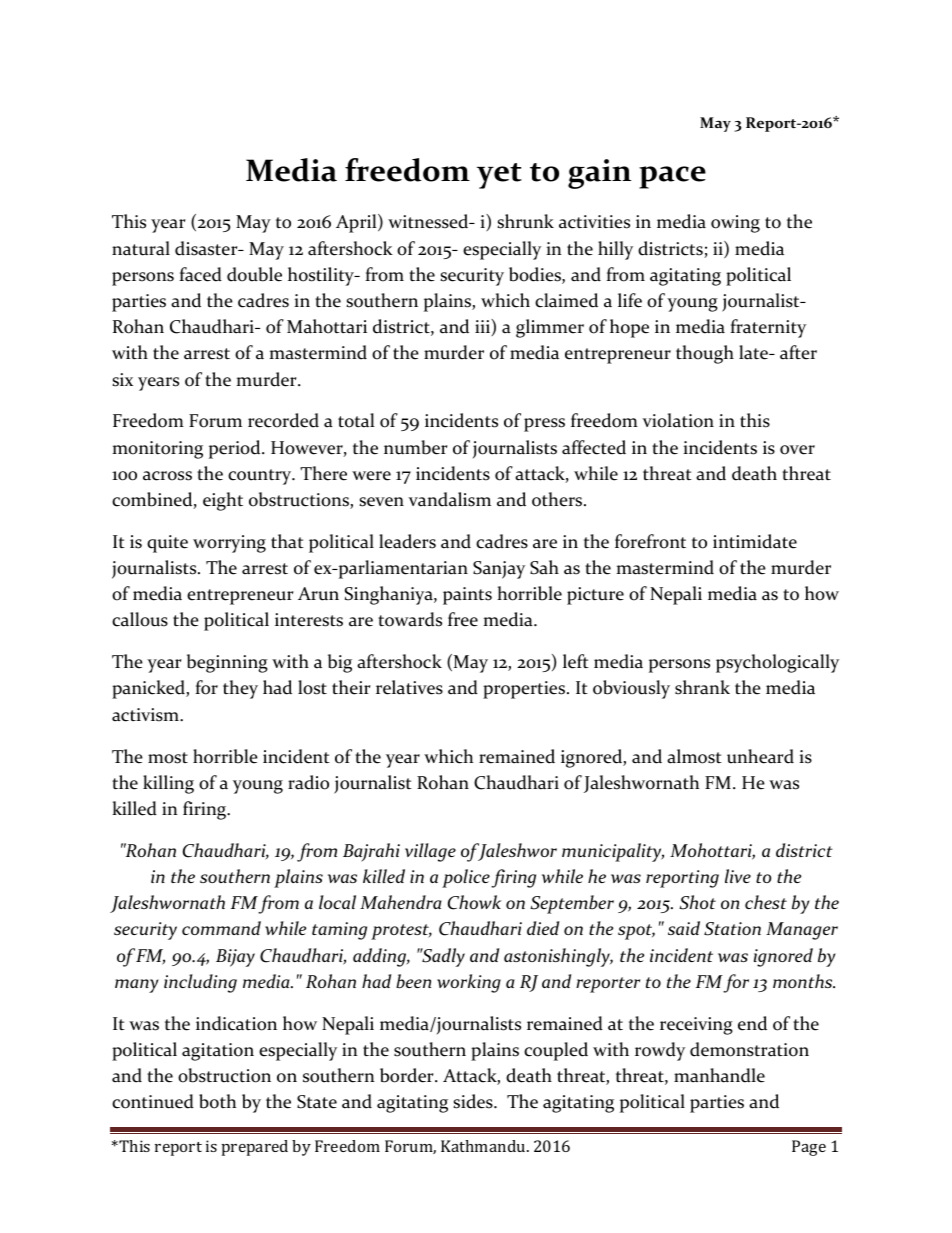  Describe the element at coordinates (735, 224) in the screenshot. I see `owing` at that location.
